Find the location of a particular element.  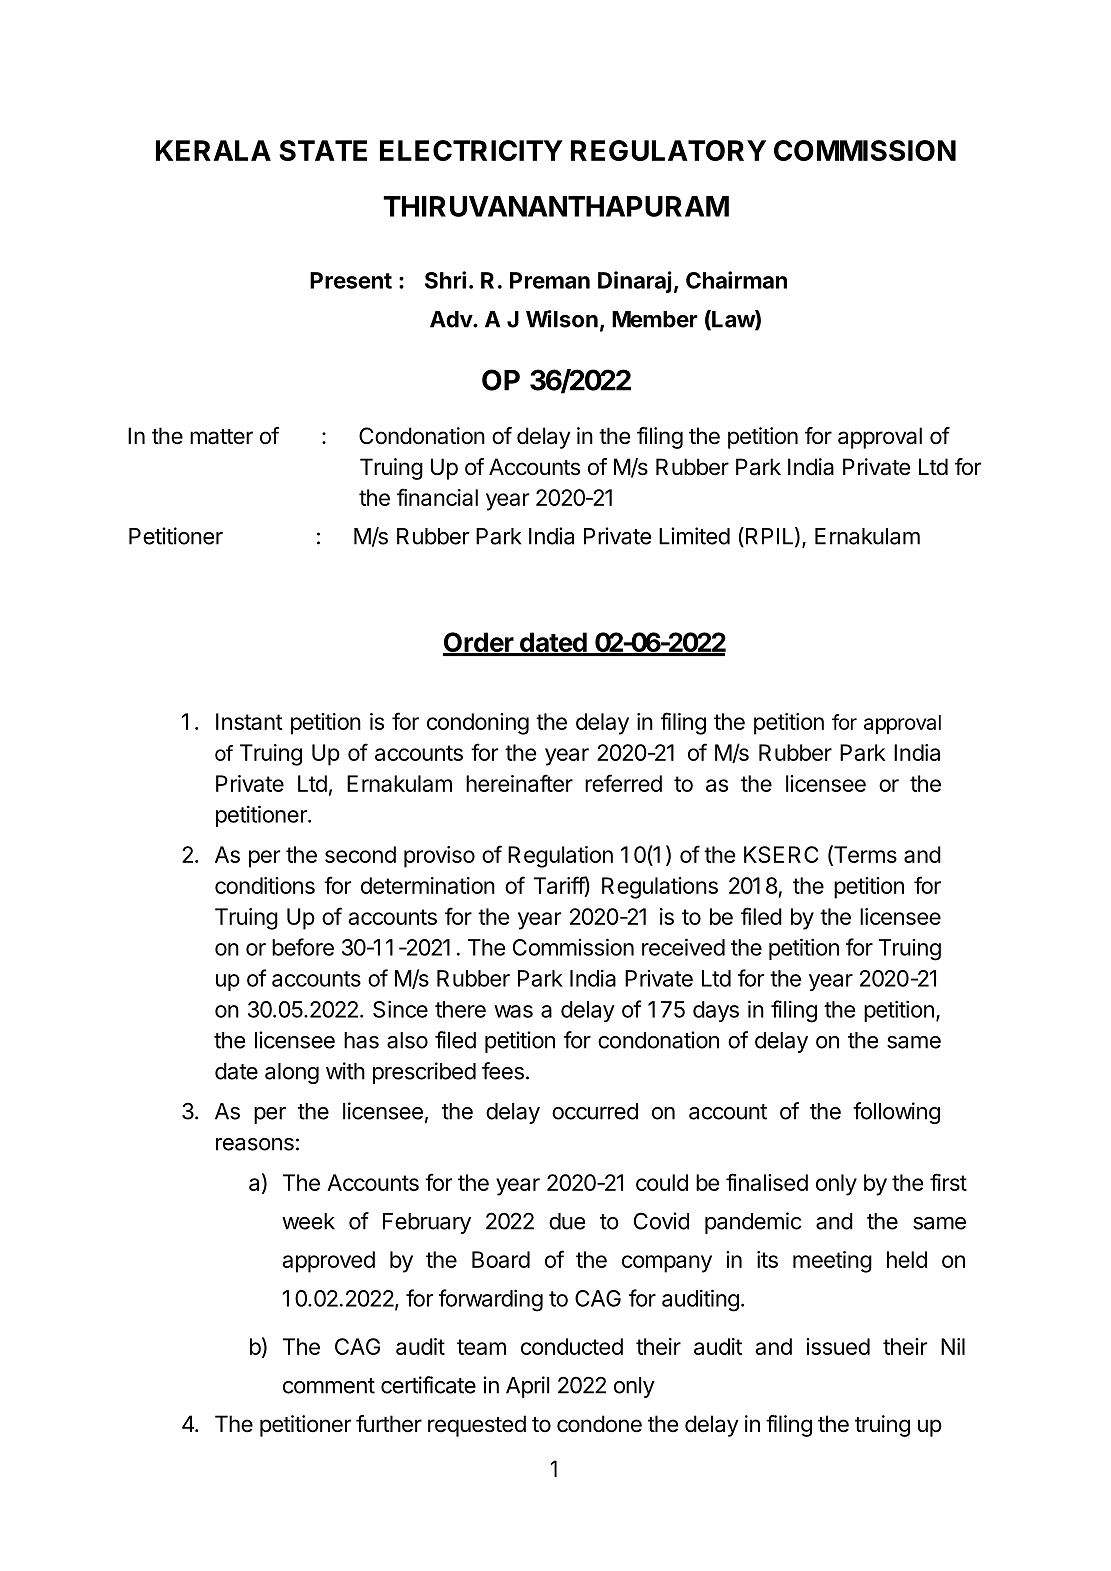

matter is located at coordinates (221, 437).
